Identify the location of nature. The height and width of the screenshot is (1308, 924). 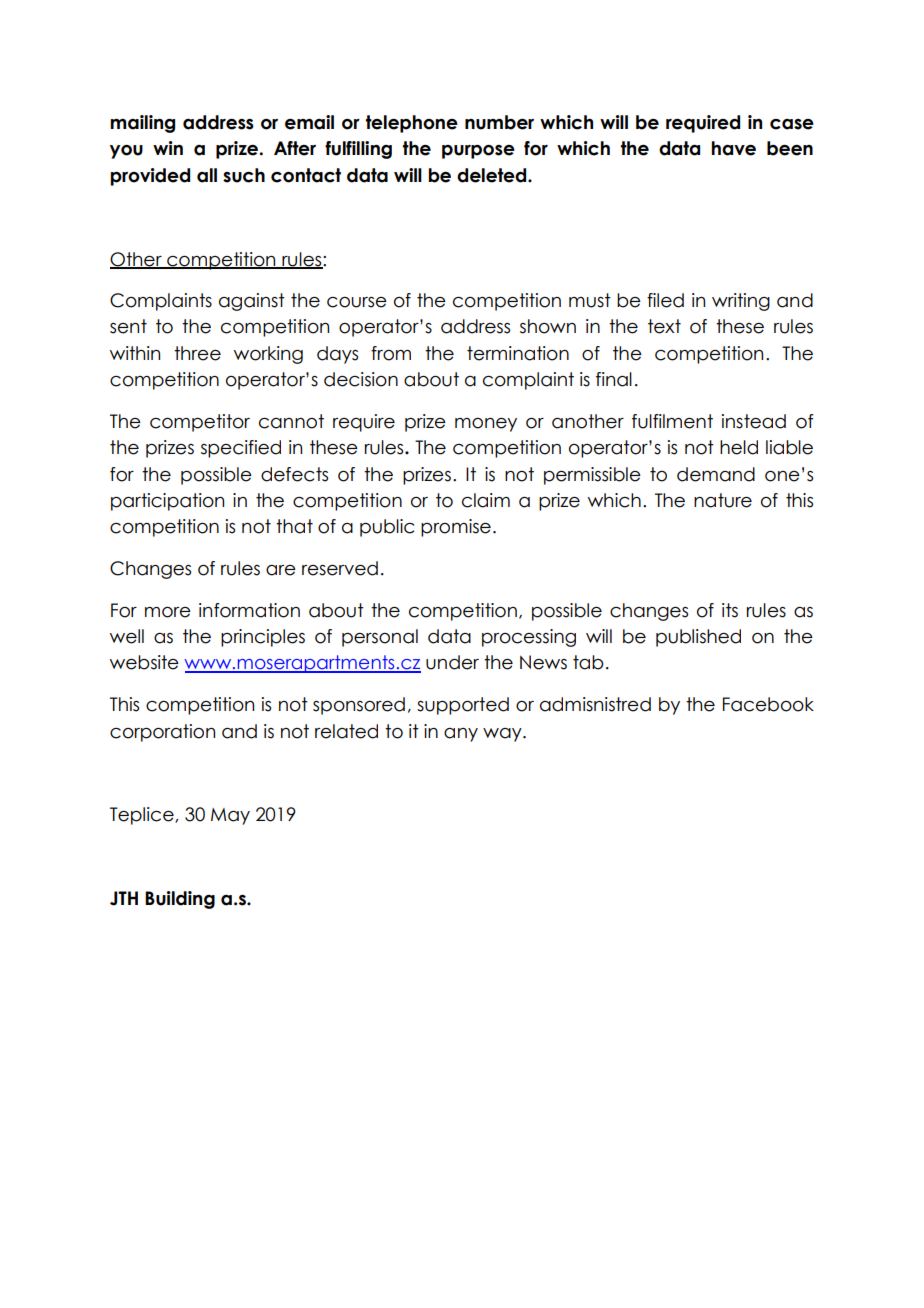
(723, 500).
